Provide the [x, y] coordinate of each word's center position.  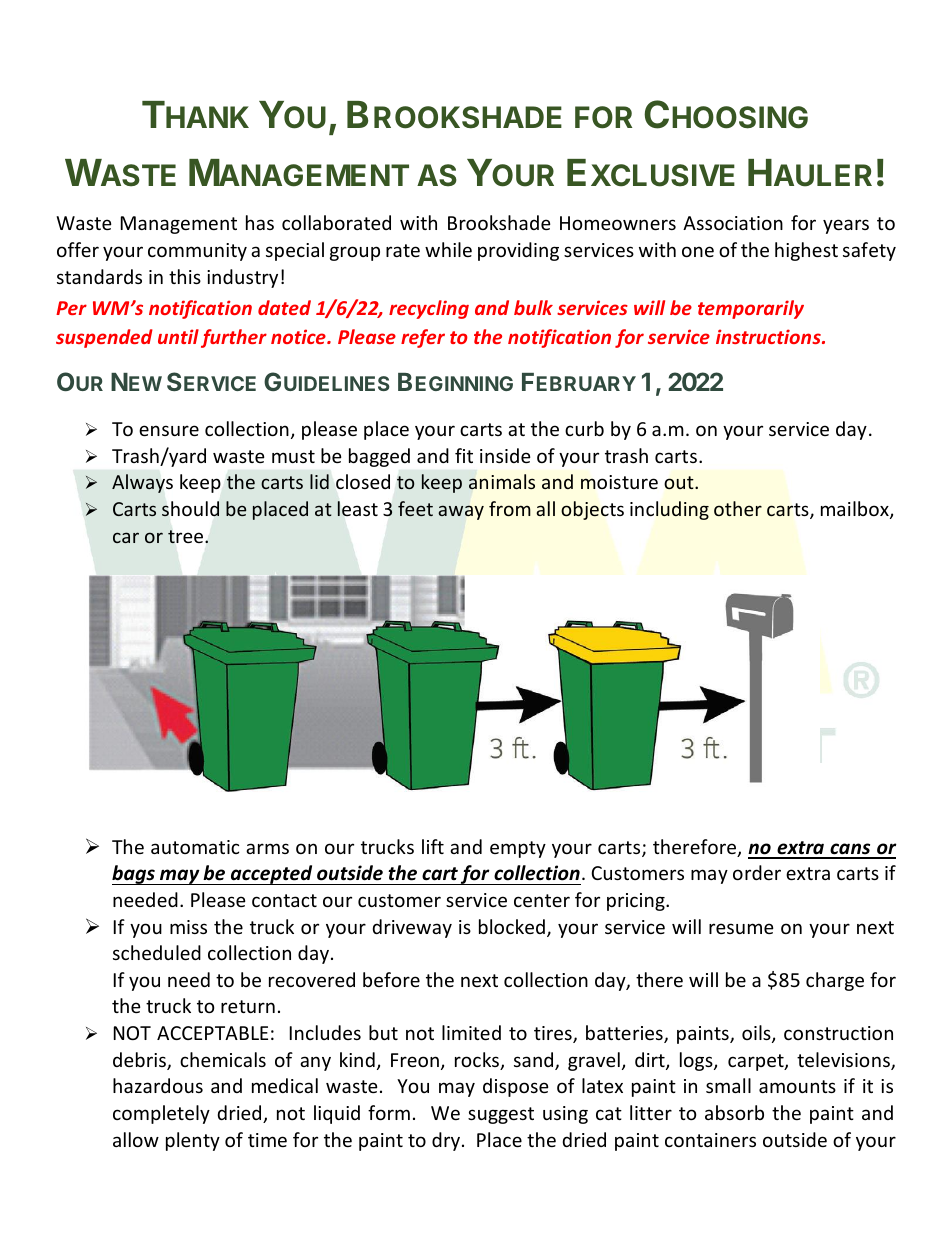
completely [161, 1114]
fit [464, 455]
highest [806, 251]
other [738, 508]
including [669, 510]
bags [134, 875]
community [197, 252]
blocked [512, 926]
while [448, 249]
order [757, 872]
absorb [734, 1112]
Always [142, 483]
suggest [501, 1115]
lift [433, 846]
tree [187, 537]
